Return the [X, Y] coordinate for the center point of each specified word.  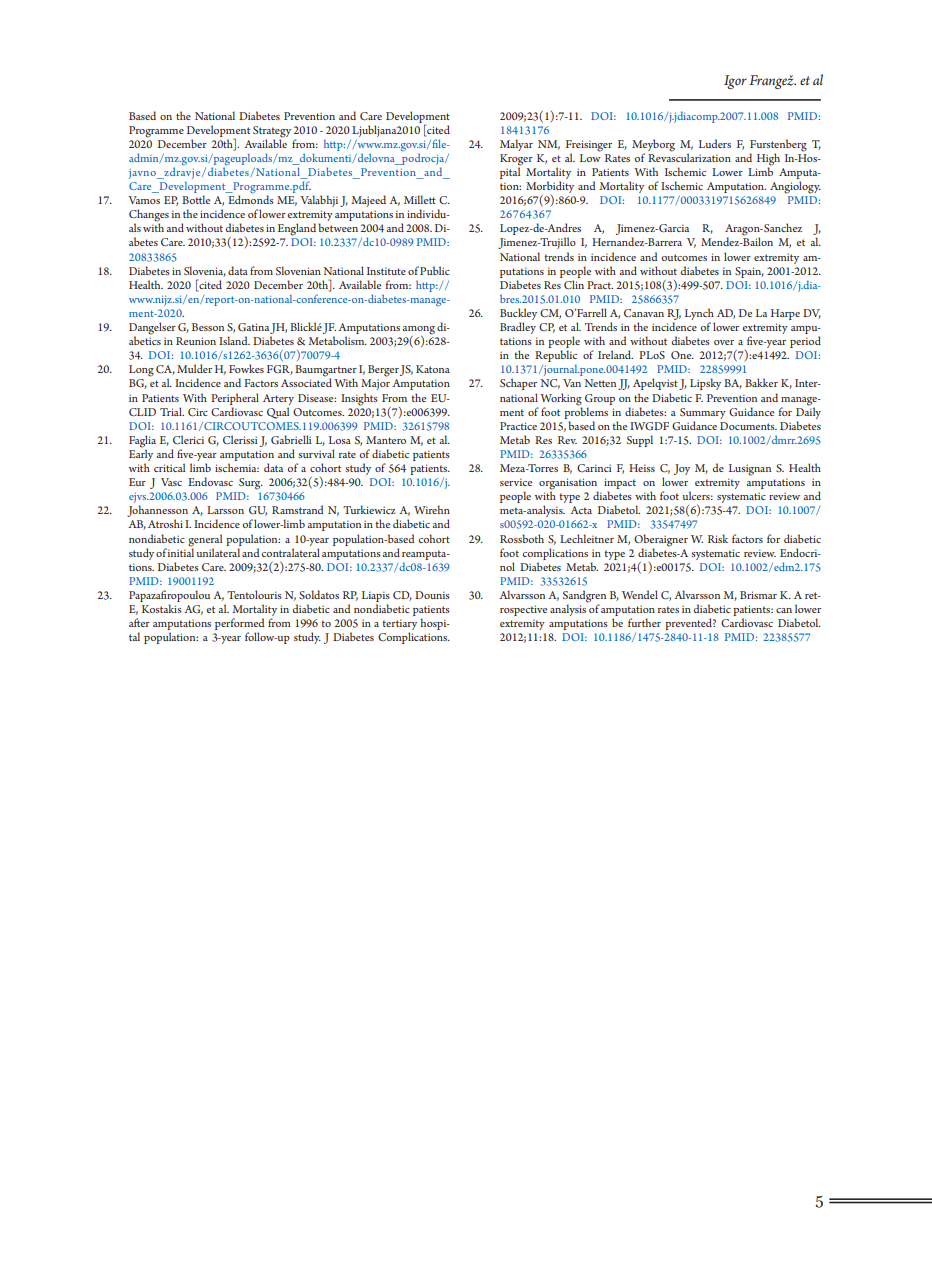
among [418, 331]
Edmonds [251, 198]
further [644, 622]
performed [239, 625]
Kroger [516, 161]
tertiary [399, 626]
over [724, 342]
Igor [735, 82]
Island [234, 340]
